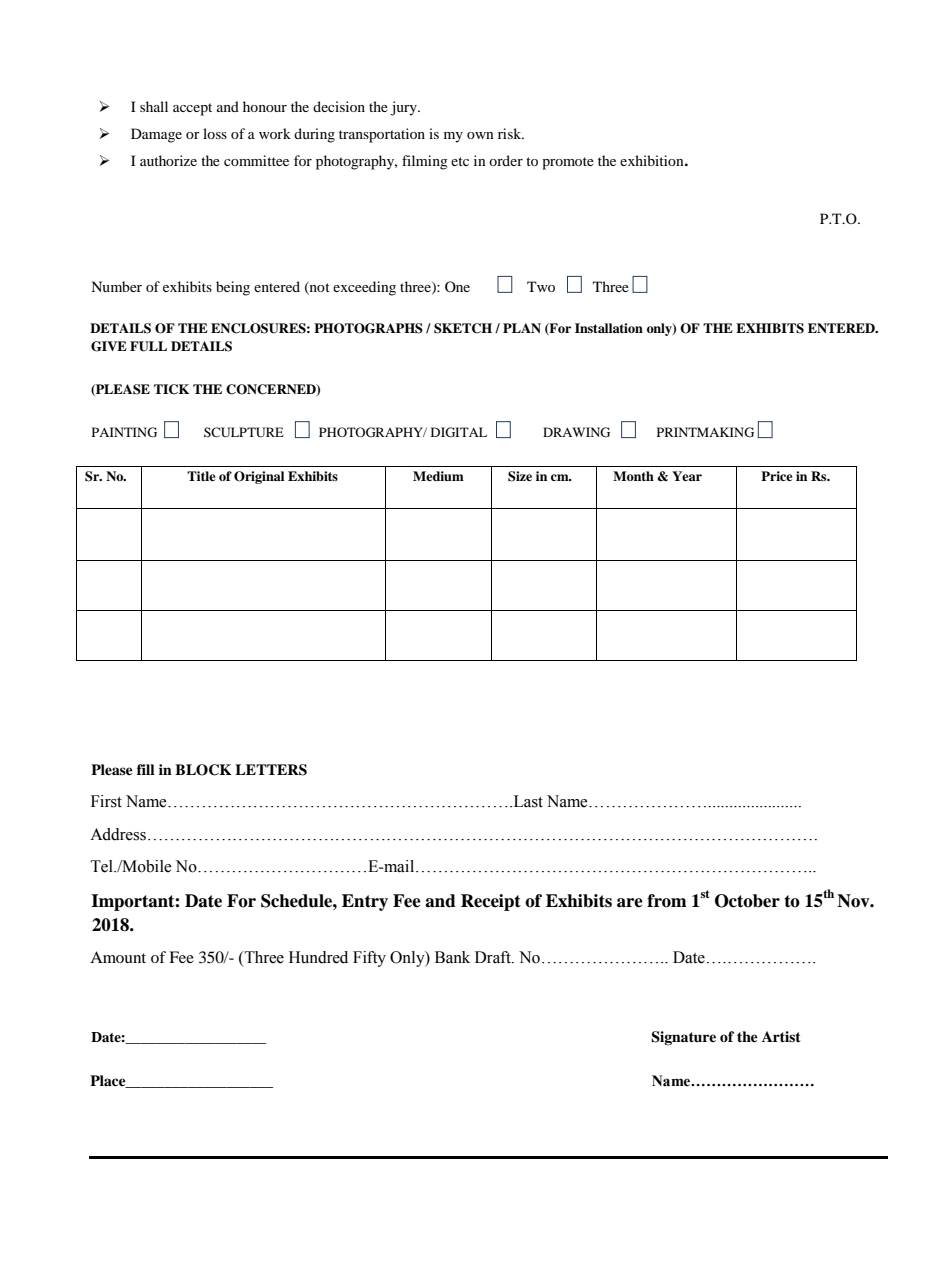 This screenshot has height=1272, width=952. Describe the element at coordinates (203, 770) in the screenshot. I see `BLOCK` at that location.
